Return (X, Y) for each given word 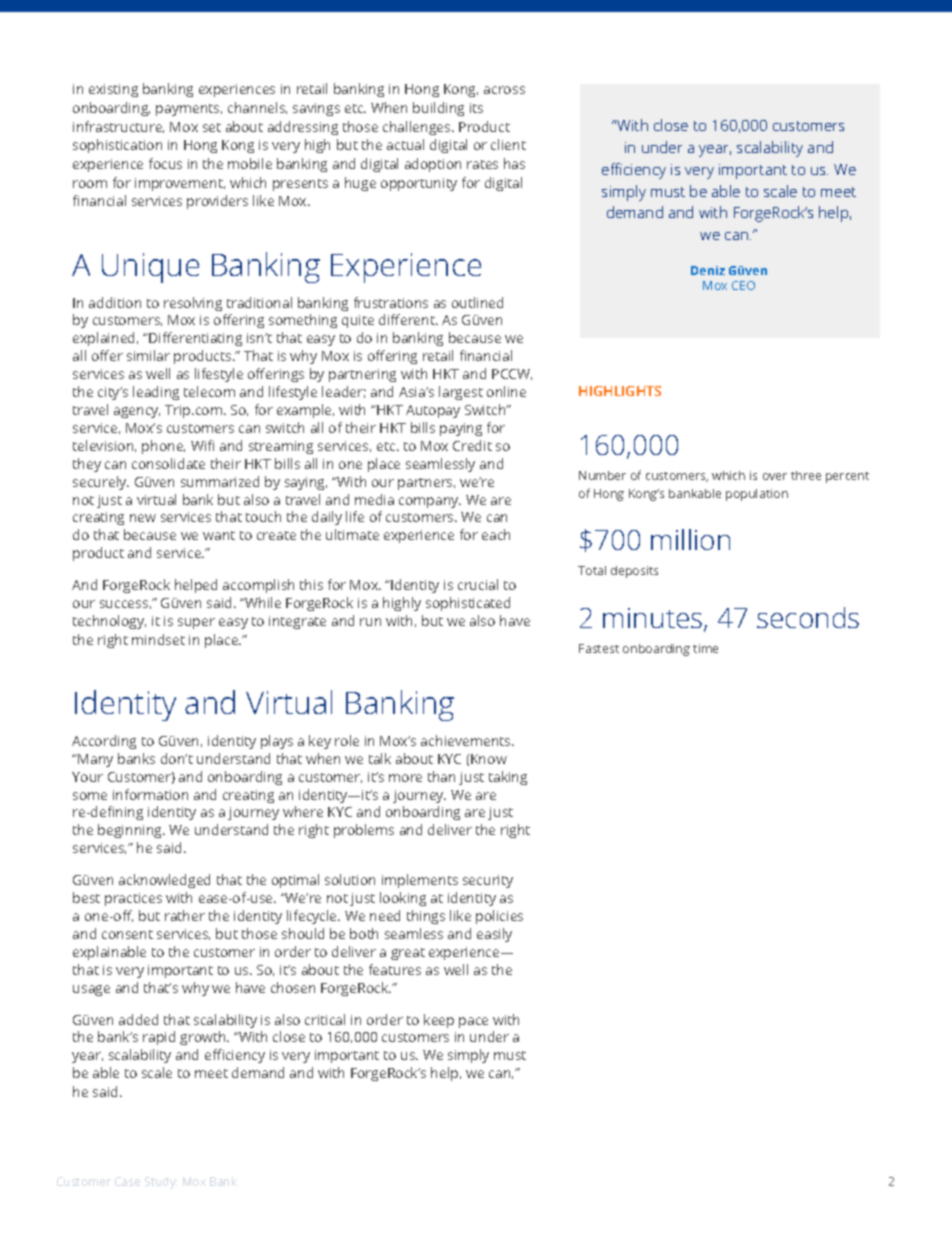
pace (473, 1022)
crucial (478, 584)
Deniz (708, 270)
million (690, 539)
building (438, 109)
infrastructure (118, 127)
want (219, 535)
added (138, 1019)
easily (494, 935)
